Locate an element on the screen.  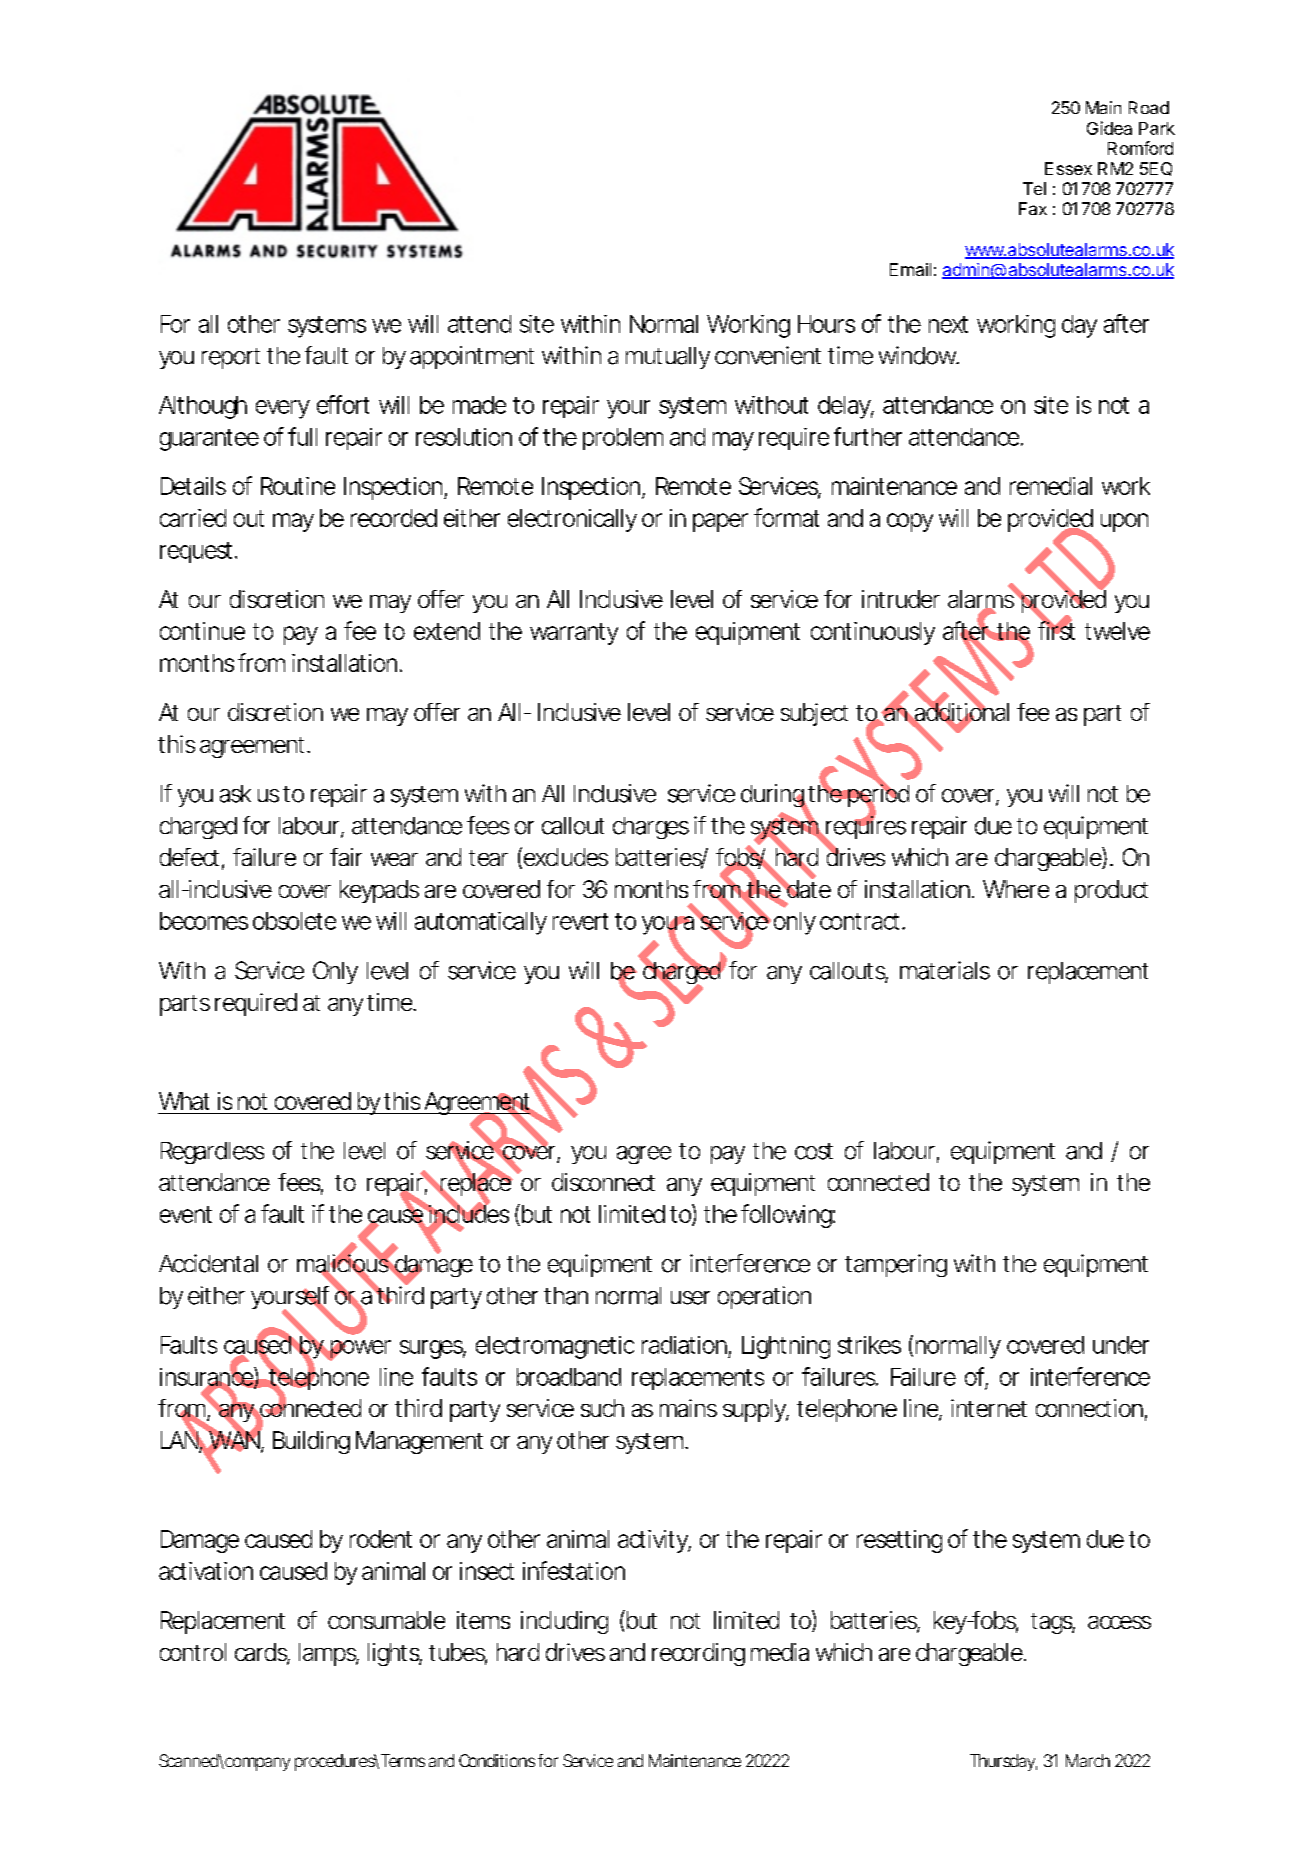
first is located at coordinates (1056, 630).
